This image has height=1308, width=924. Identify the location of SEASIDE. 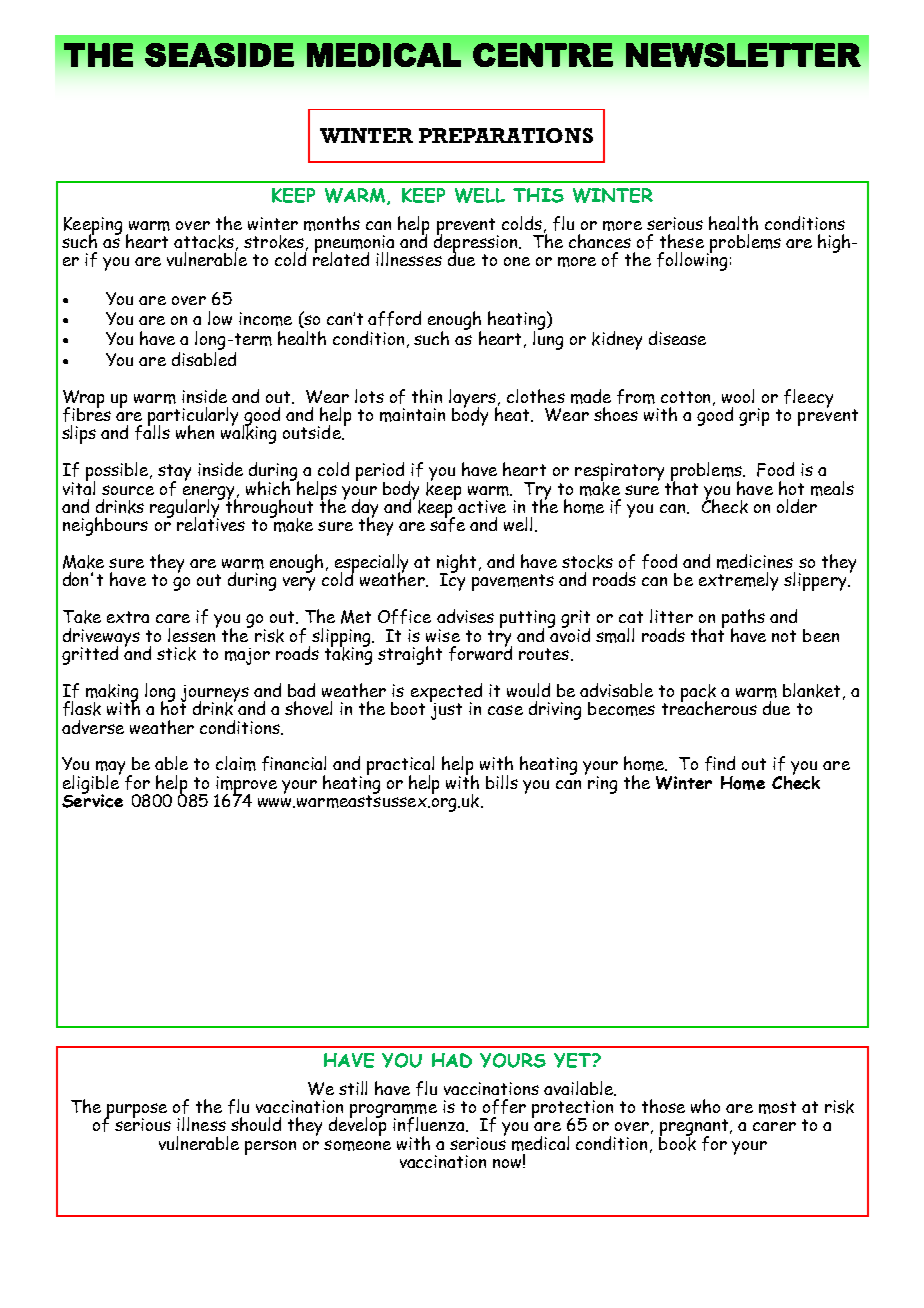
(219, 55).
